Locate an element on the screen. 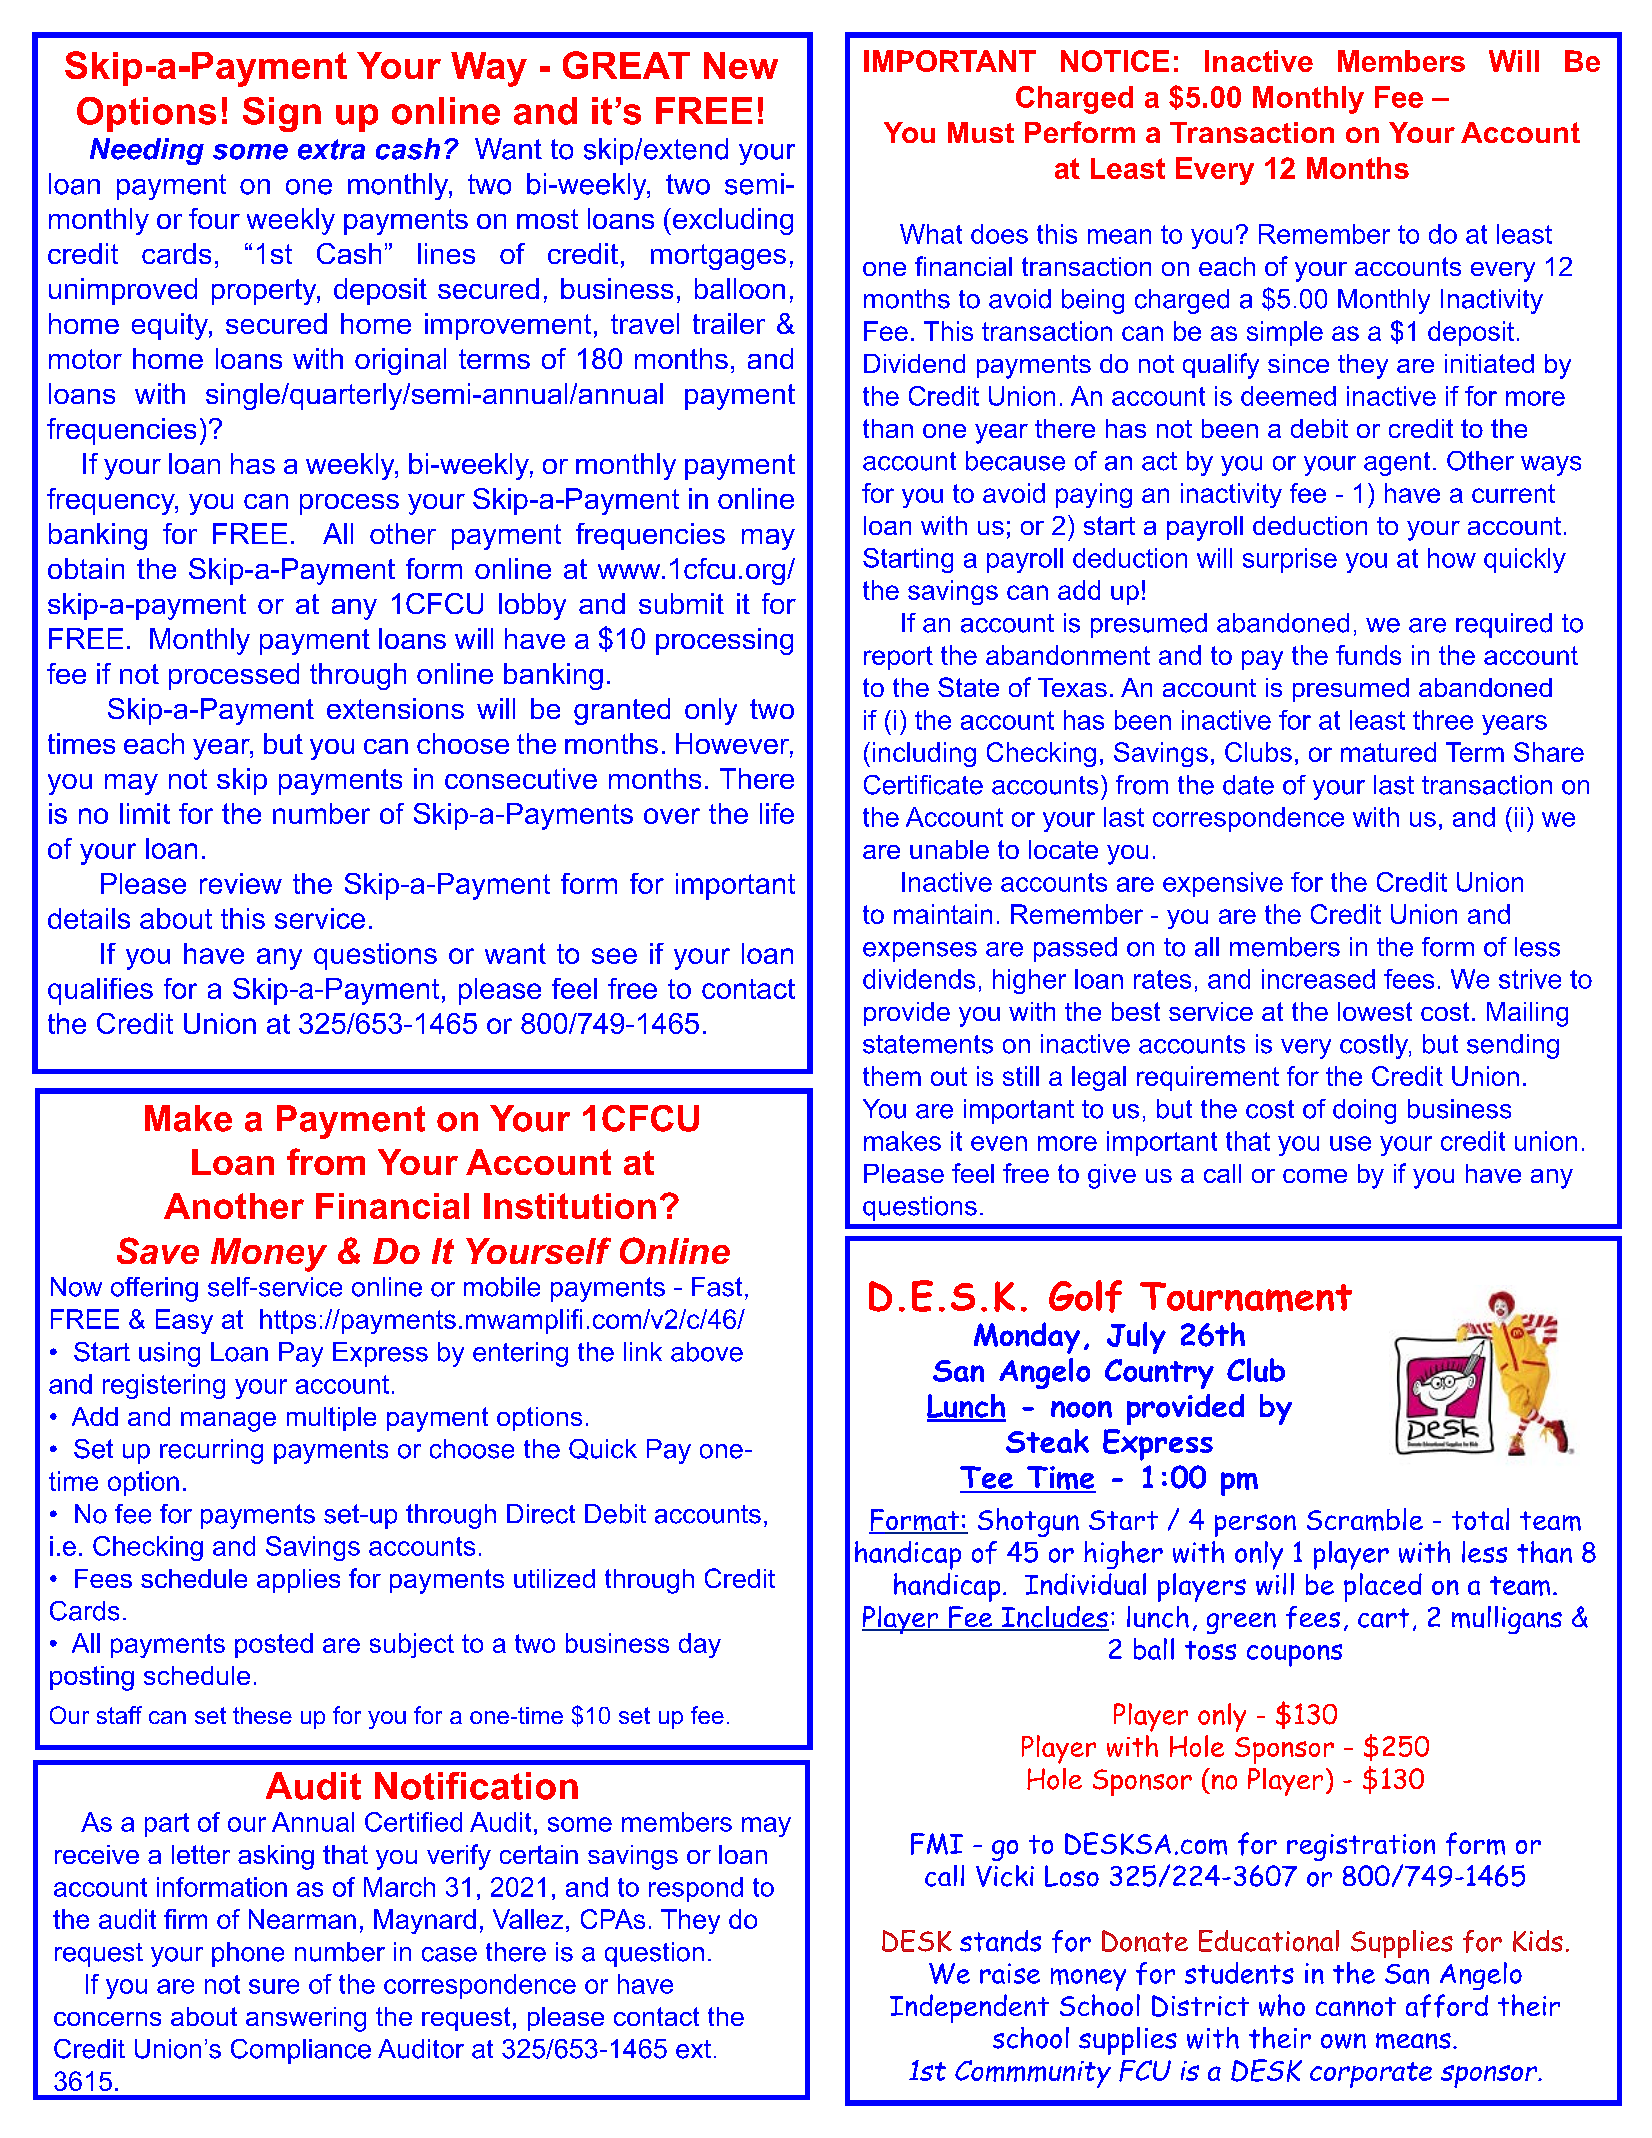 This screenshot has height=2138, width=1652. Sign is located at coordinates (282, 114).
